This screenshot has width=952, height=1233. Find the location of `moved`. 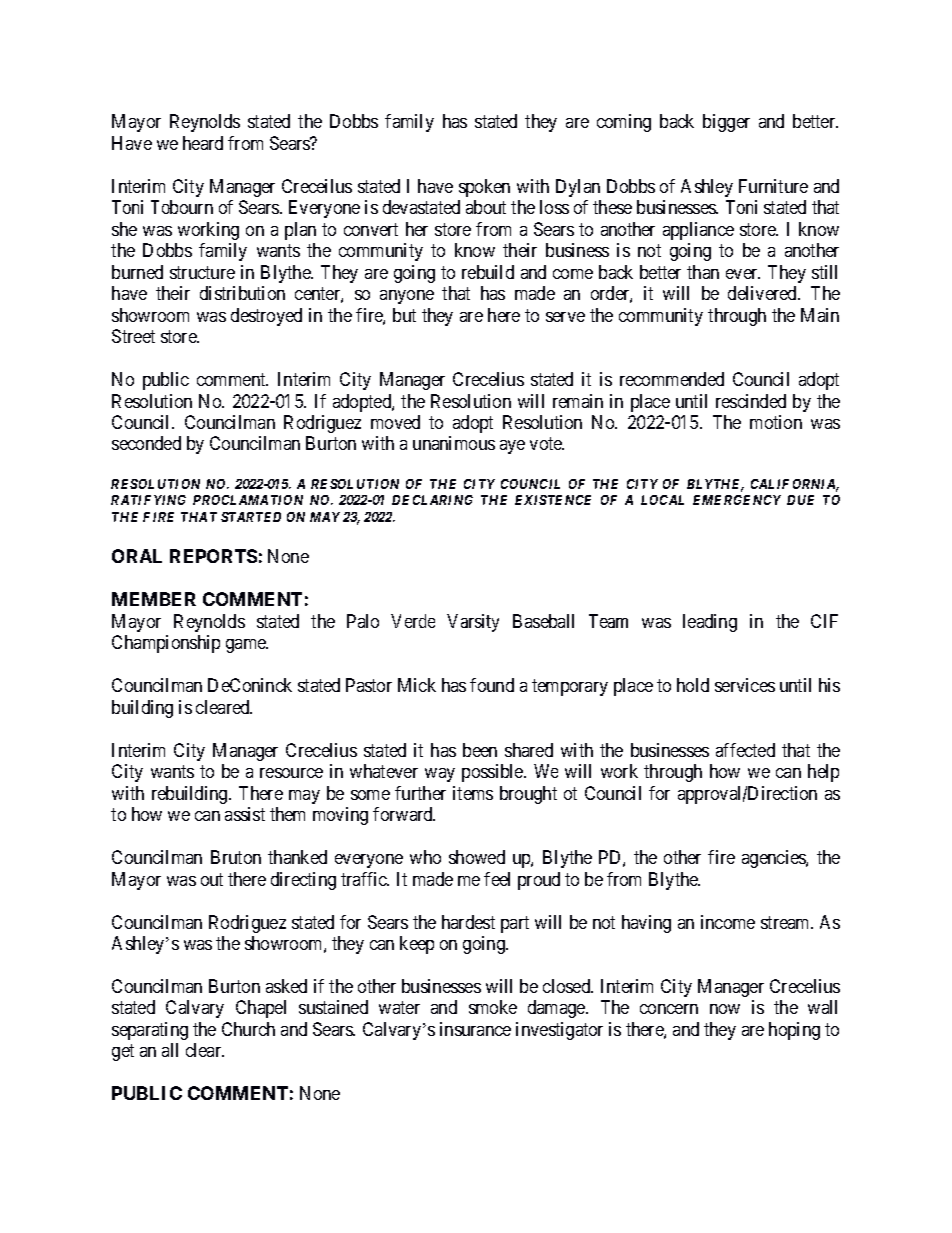

moved is located at coordinates (395, 422).
